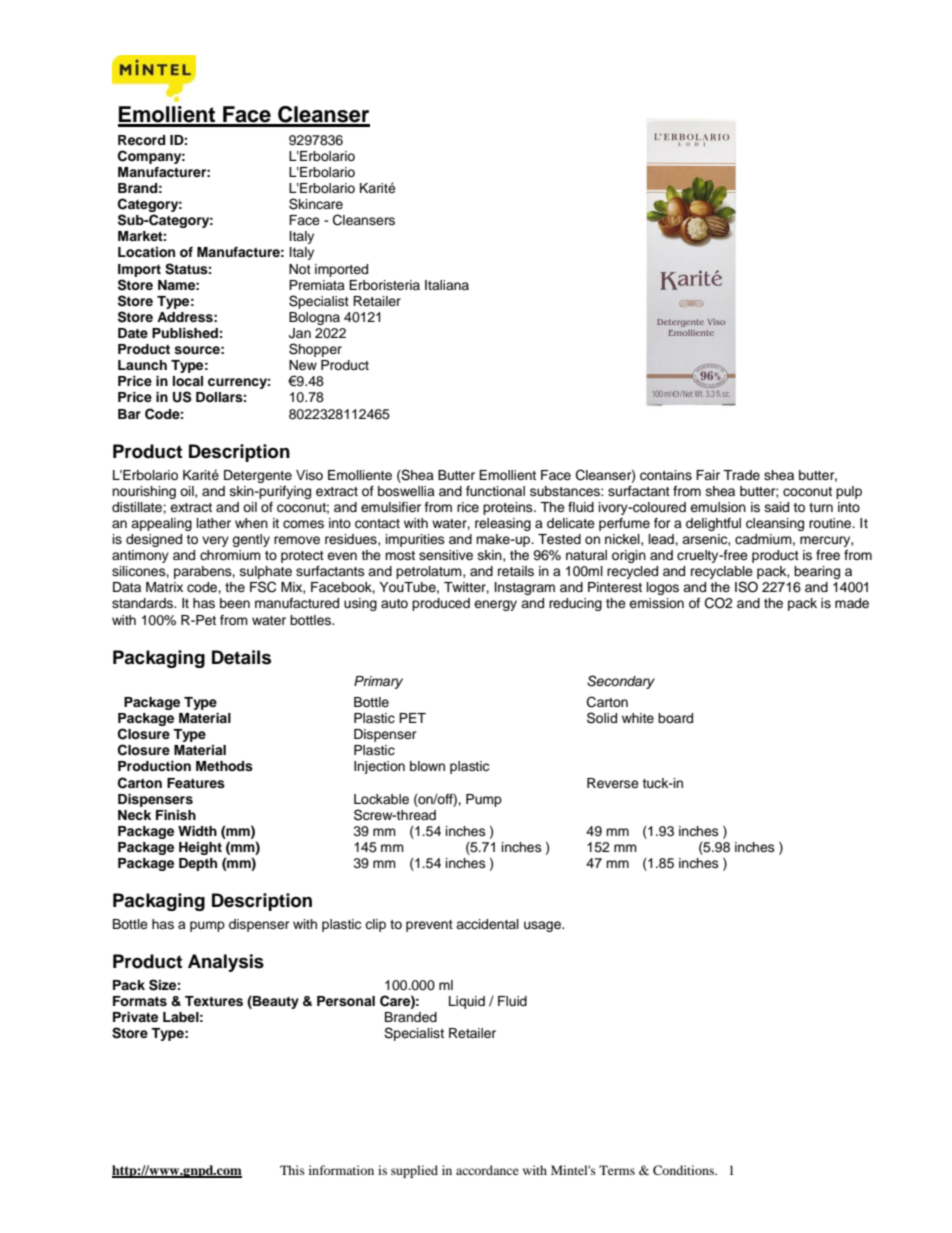  What do you see at coordinates (708, 475) in the screenshot?
I see `Fair` at bounding box center [708, 475].
